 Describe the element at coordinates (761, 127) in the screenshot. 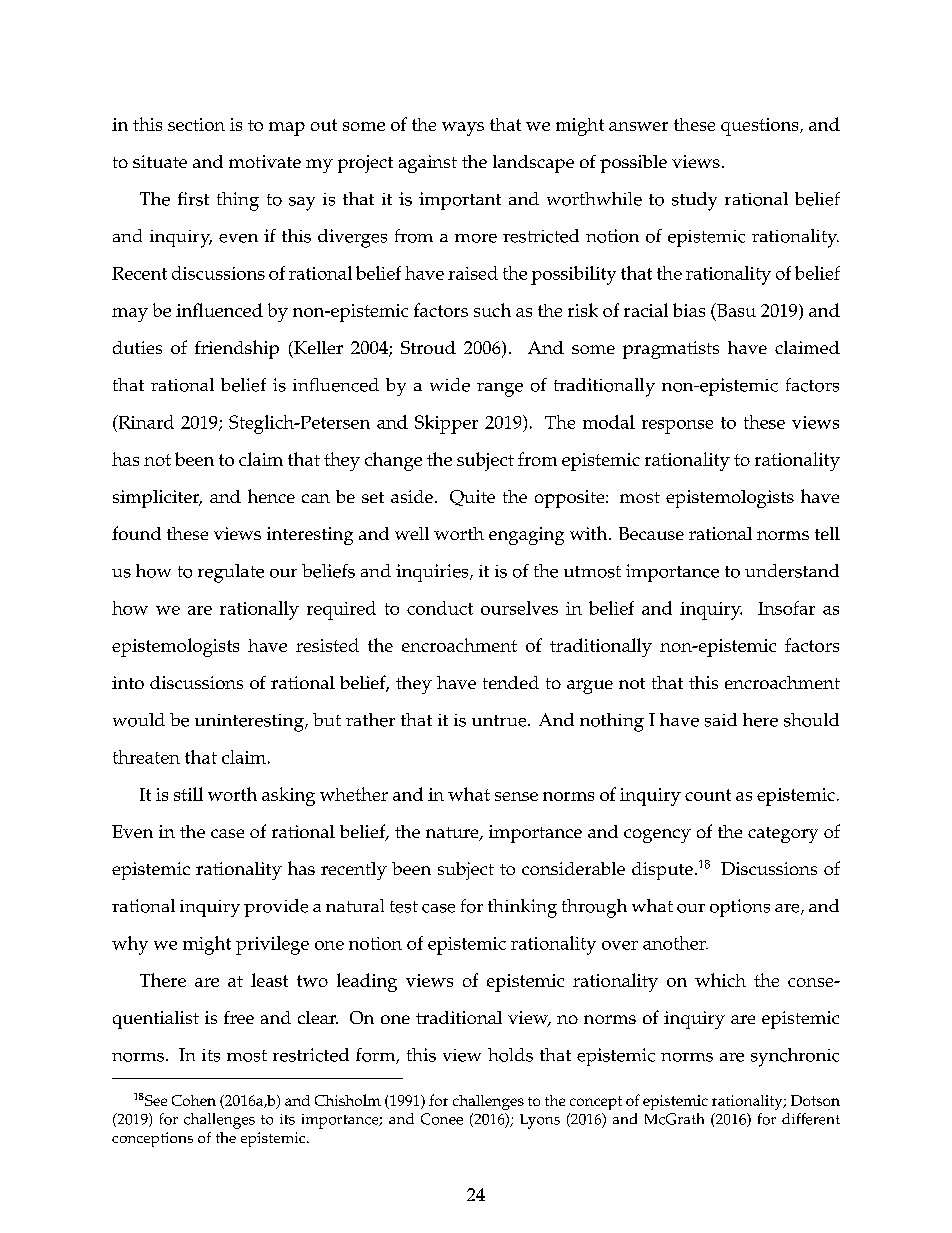

I see `questions` at that location.
